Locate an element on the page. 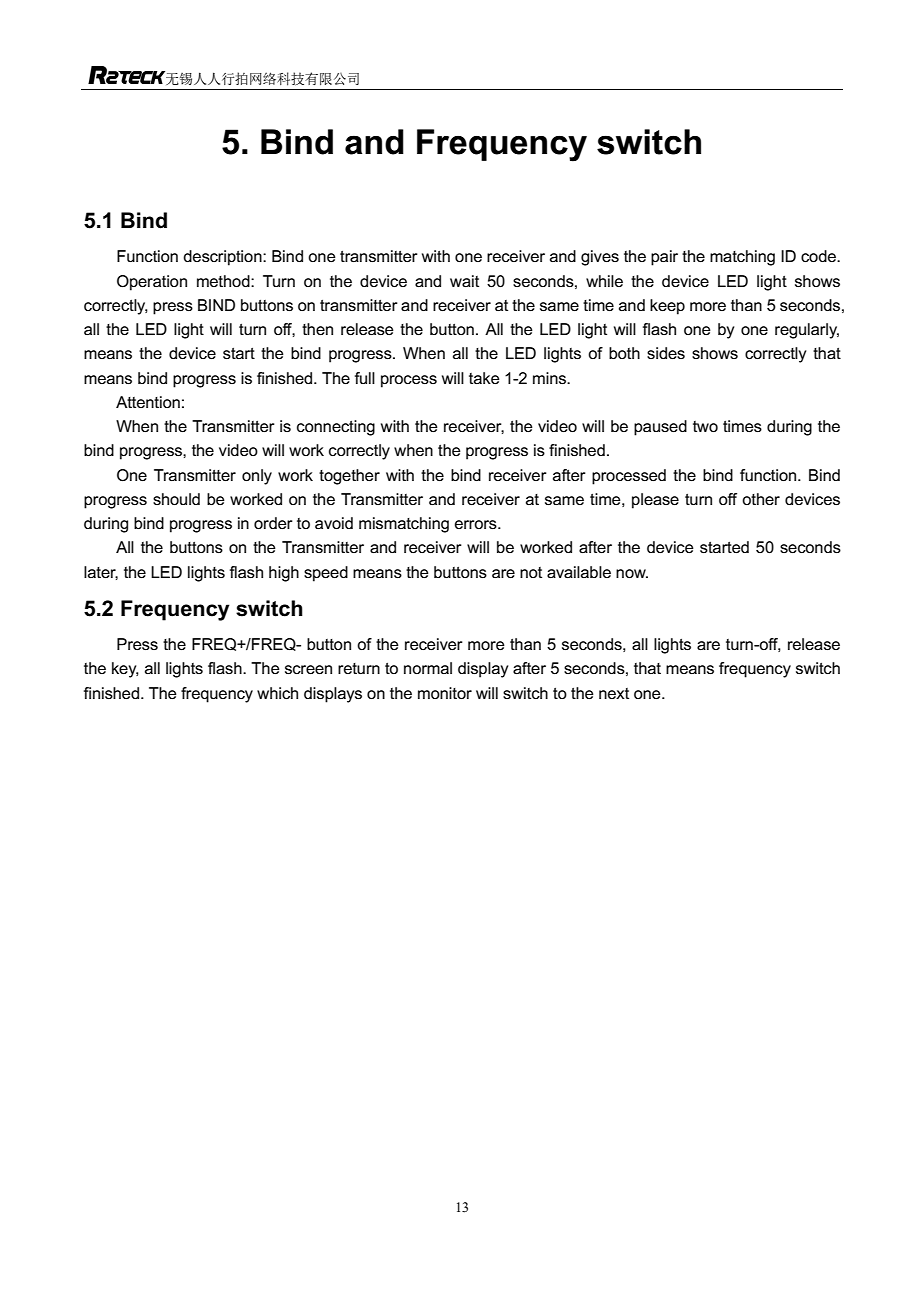 The image size is (924, 1308). wait is located at coordinates (464, 281).
